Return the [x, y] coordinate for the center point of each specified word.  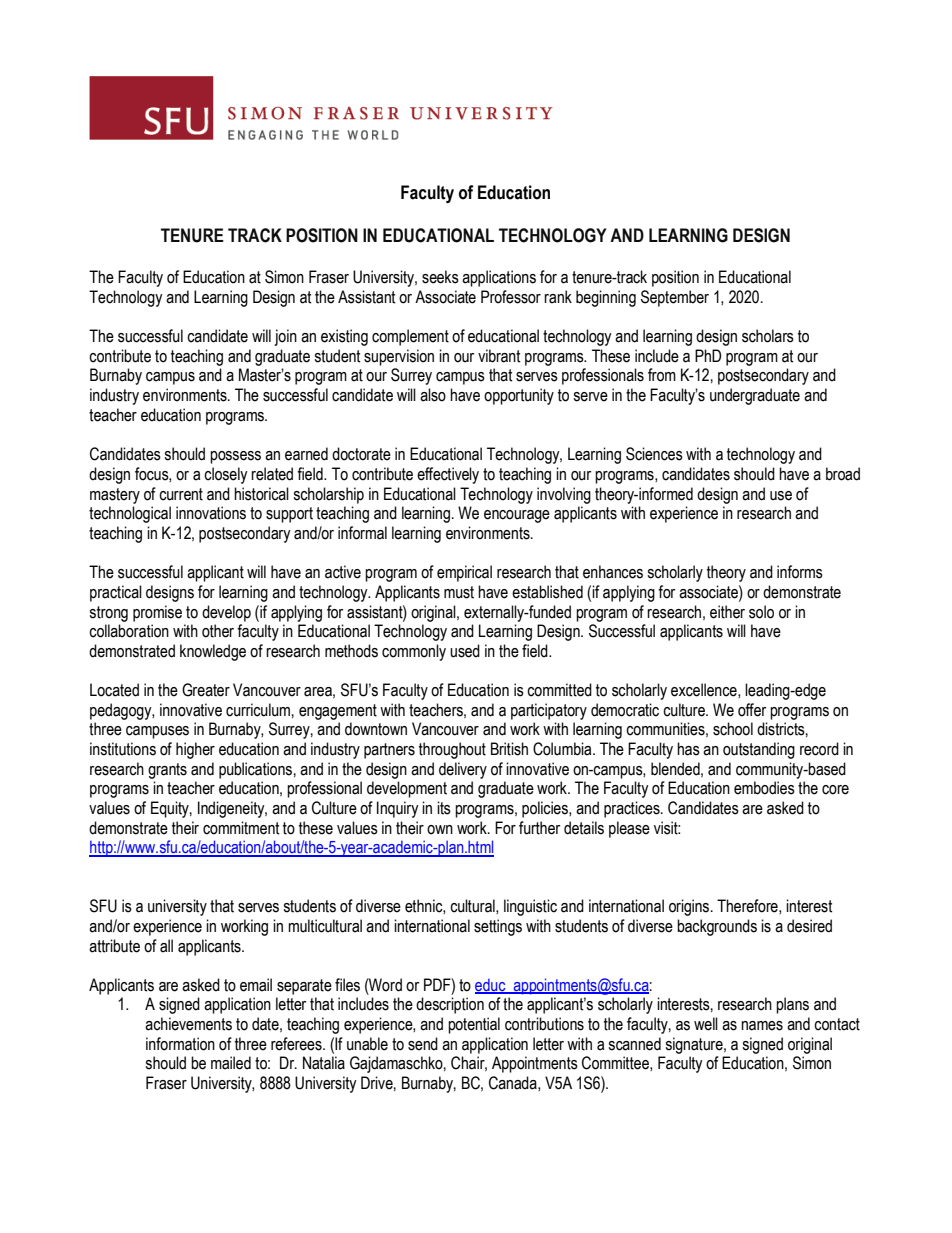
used [465, 651]
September [675, 298]
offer [752, 710]
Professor [511, 297]
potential [474, 1025]
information [180, 1044]
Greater [206, 690]
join [285, 337]
